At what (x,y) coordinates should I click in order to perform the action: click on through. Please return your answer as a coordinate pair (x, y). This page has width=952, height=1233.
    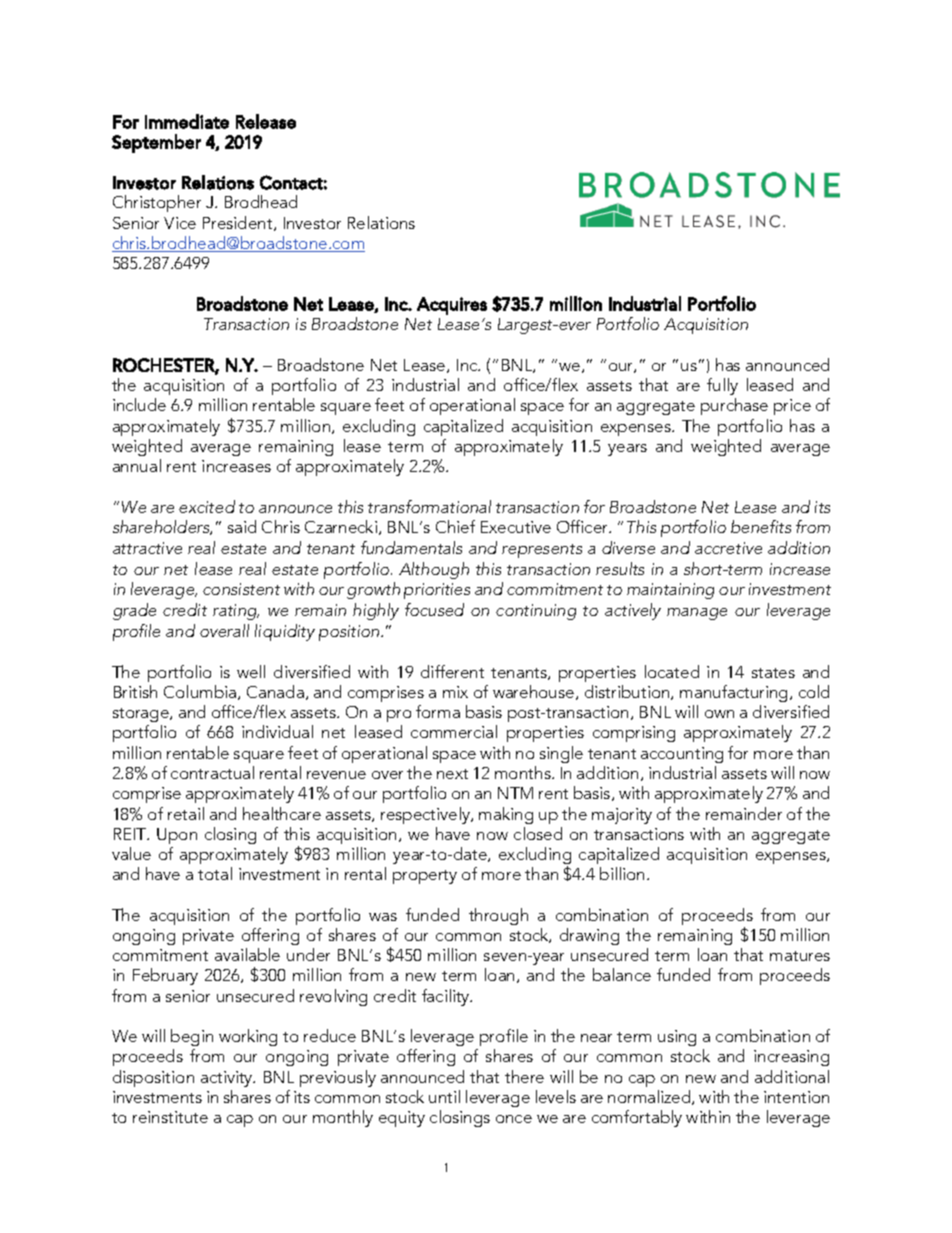
    Looking at the image, I should click on (498, 916).
